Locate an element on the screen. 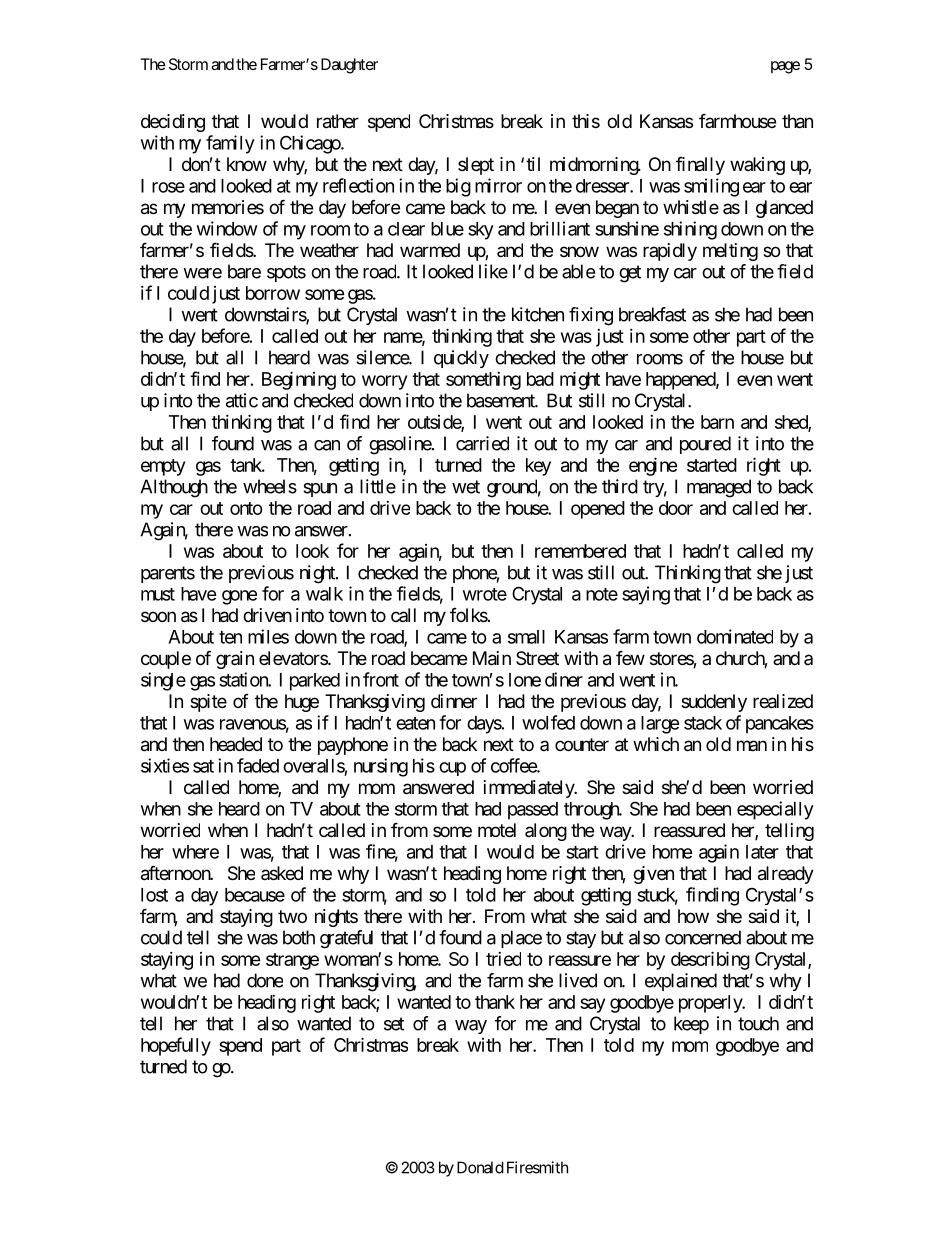  wrote is located at coordinates (485, 594).
